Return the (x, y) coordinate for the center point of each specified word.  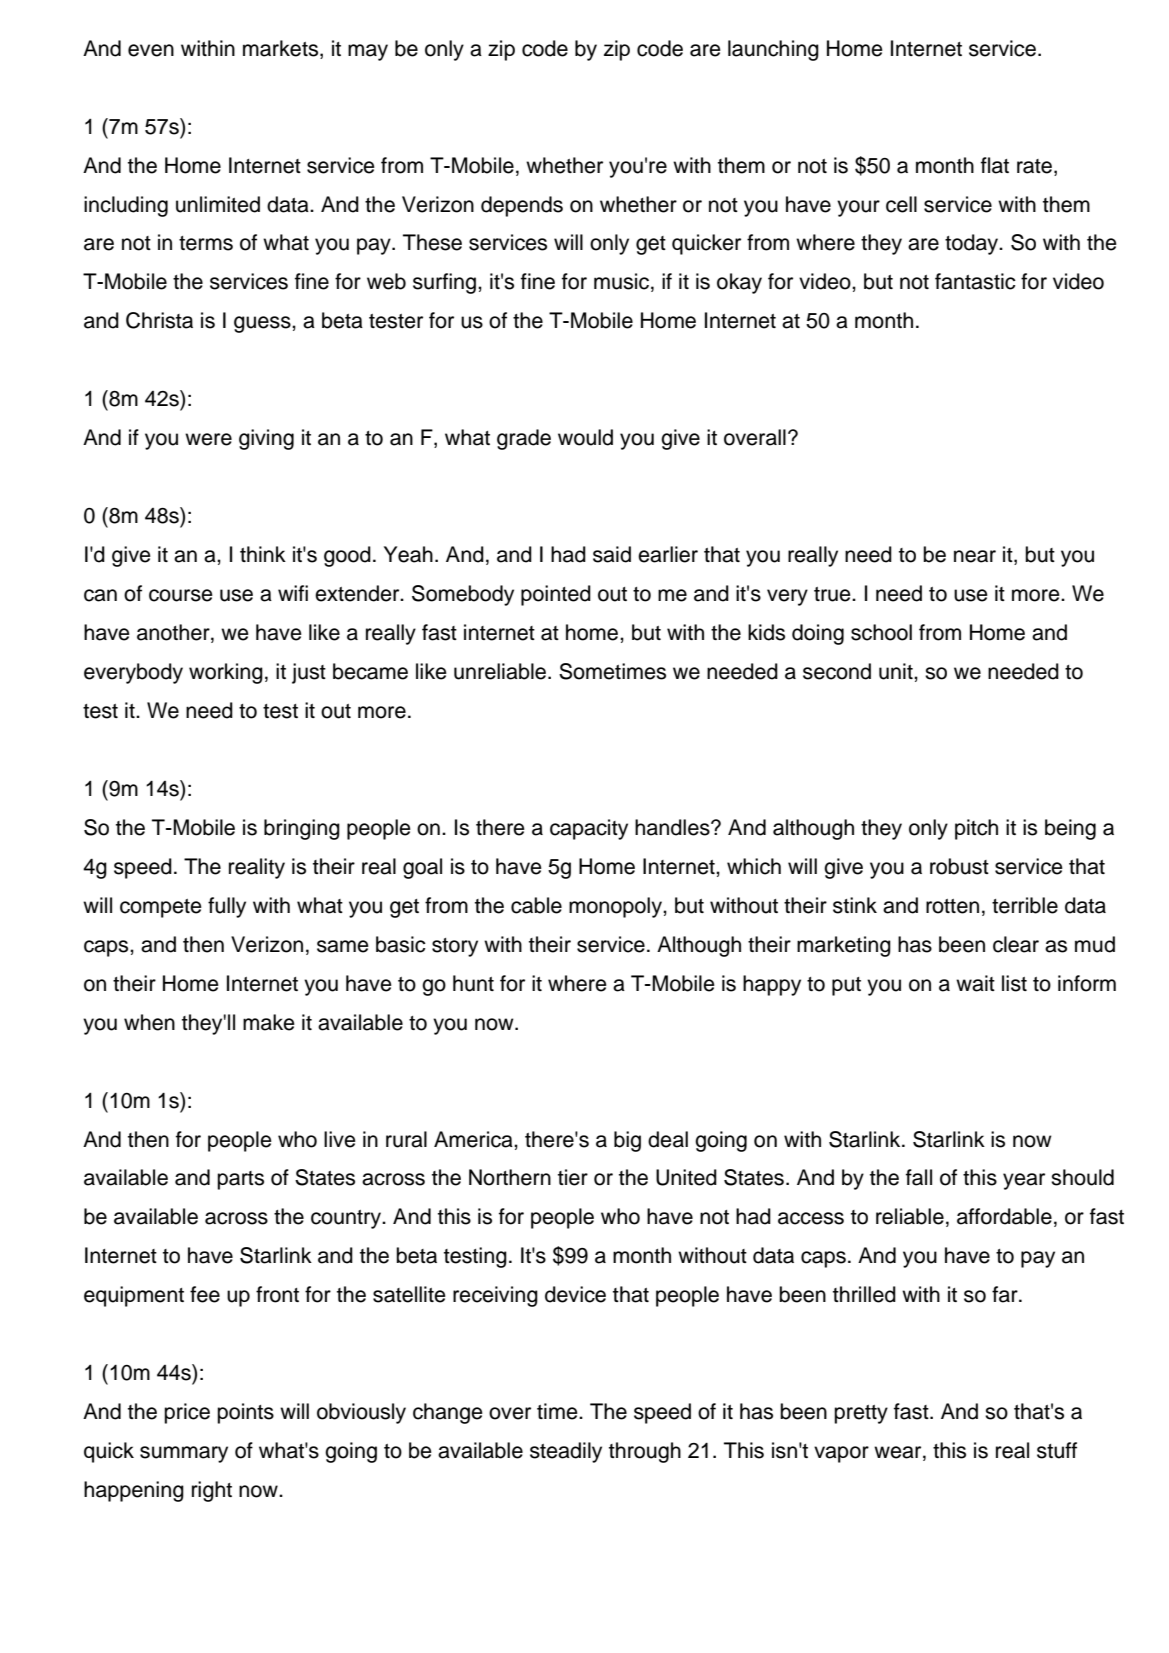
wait (975, 983)
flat (995, 165)
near (975, 556)
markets (280, 48)
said (612, 554)
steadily (566, 1452)
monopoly (616, 907)
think (263, 554)
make (269, 1022)
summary (184, 1454)
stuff (1057, 1450)
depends (522, 206)
